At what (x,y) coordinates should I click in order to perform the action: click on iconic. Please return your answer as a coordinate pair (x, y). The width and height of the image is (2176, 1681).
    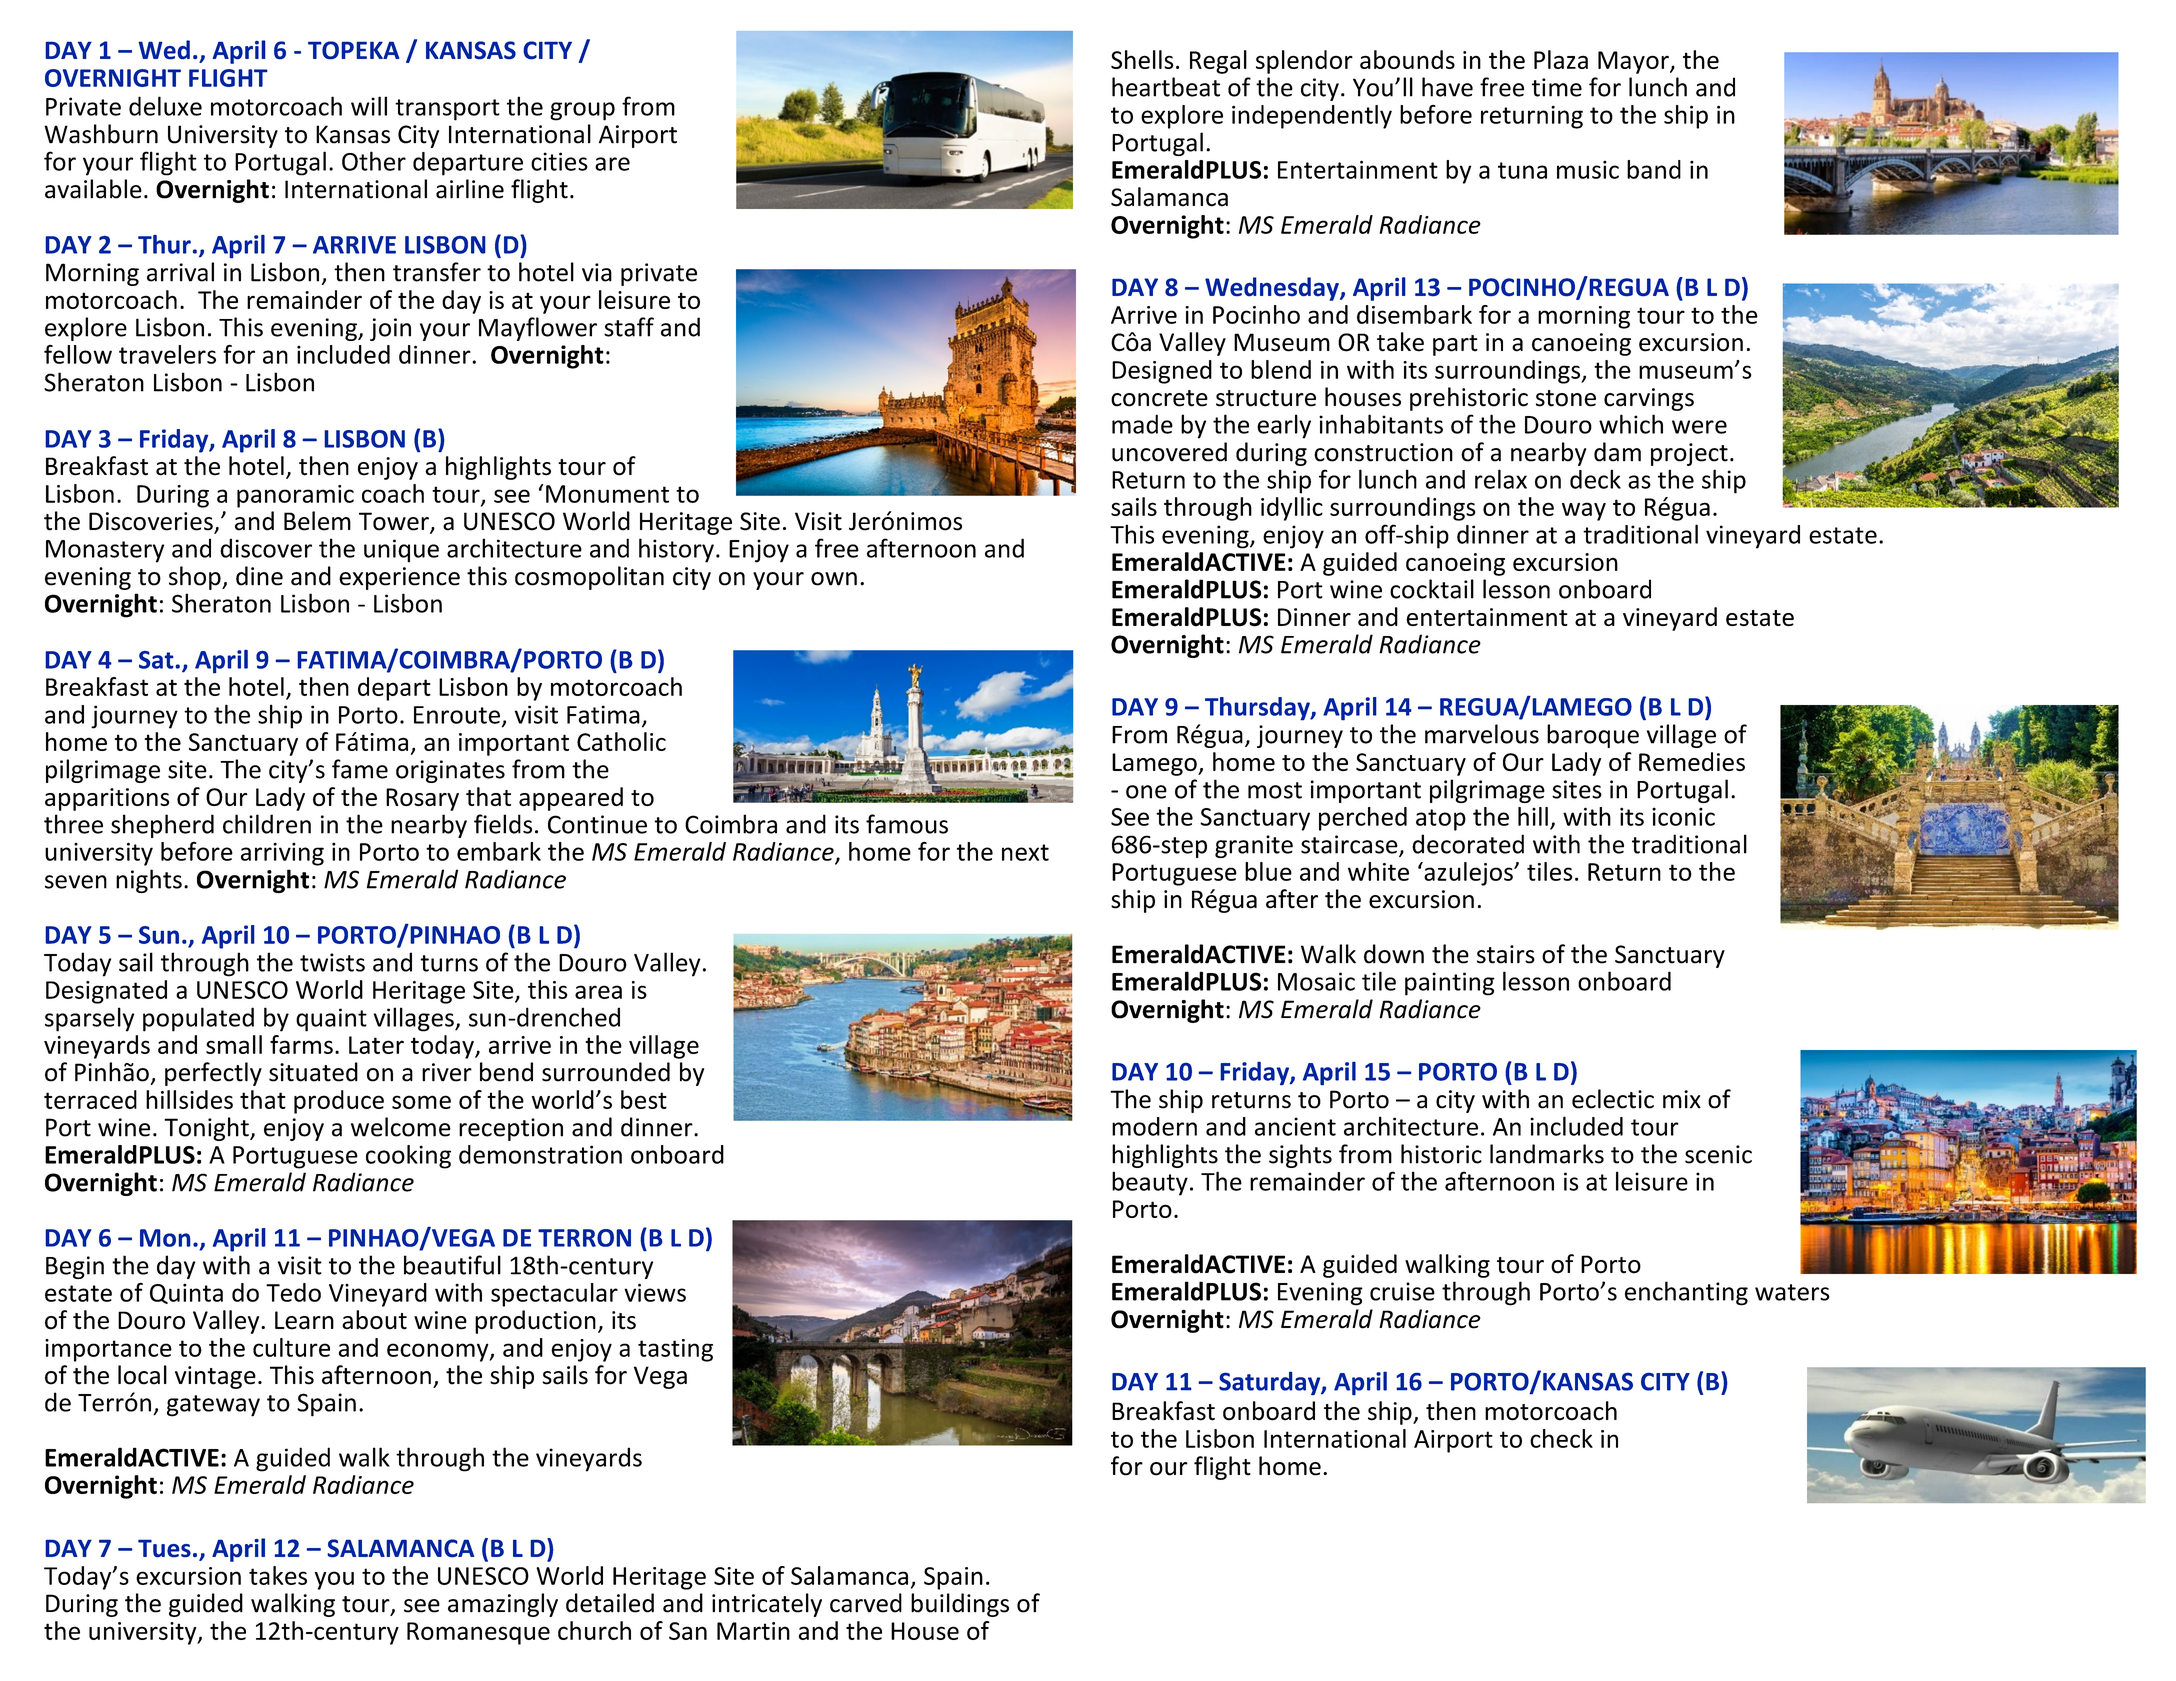
    Looking at the image, I should click on (1683, 816).
